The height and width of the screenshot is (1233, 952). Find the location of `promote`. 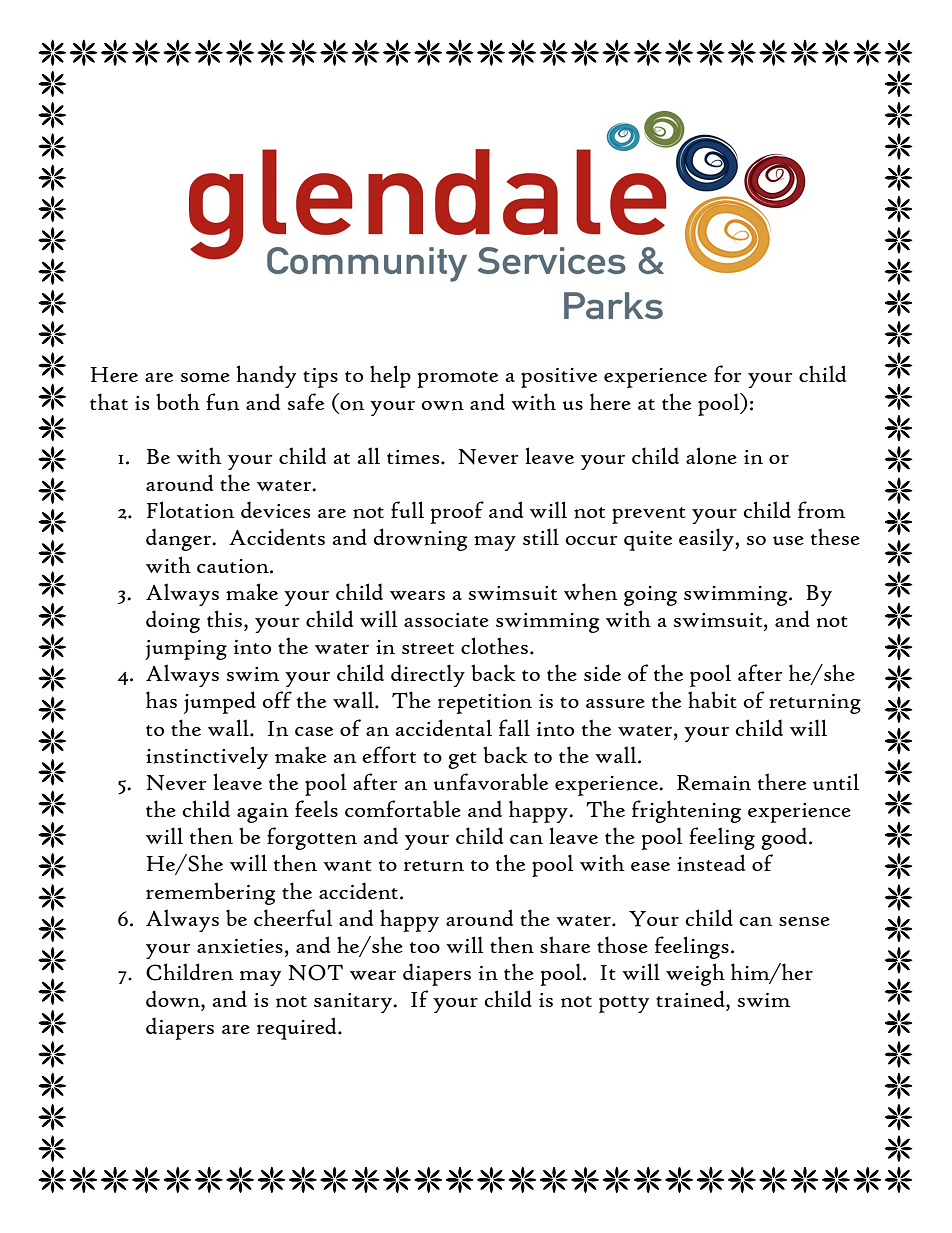

promote is located at coordinates (458, 379).
